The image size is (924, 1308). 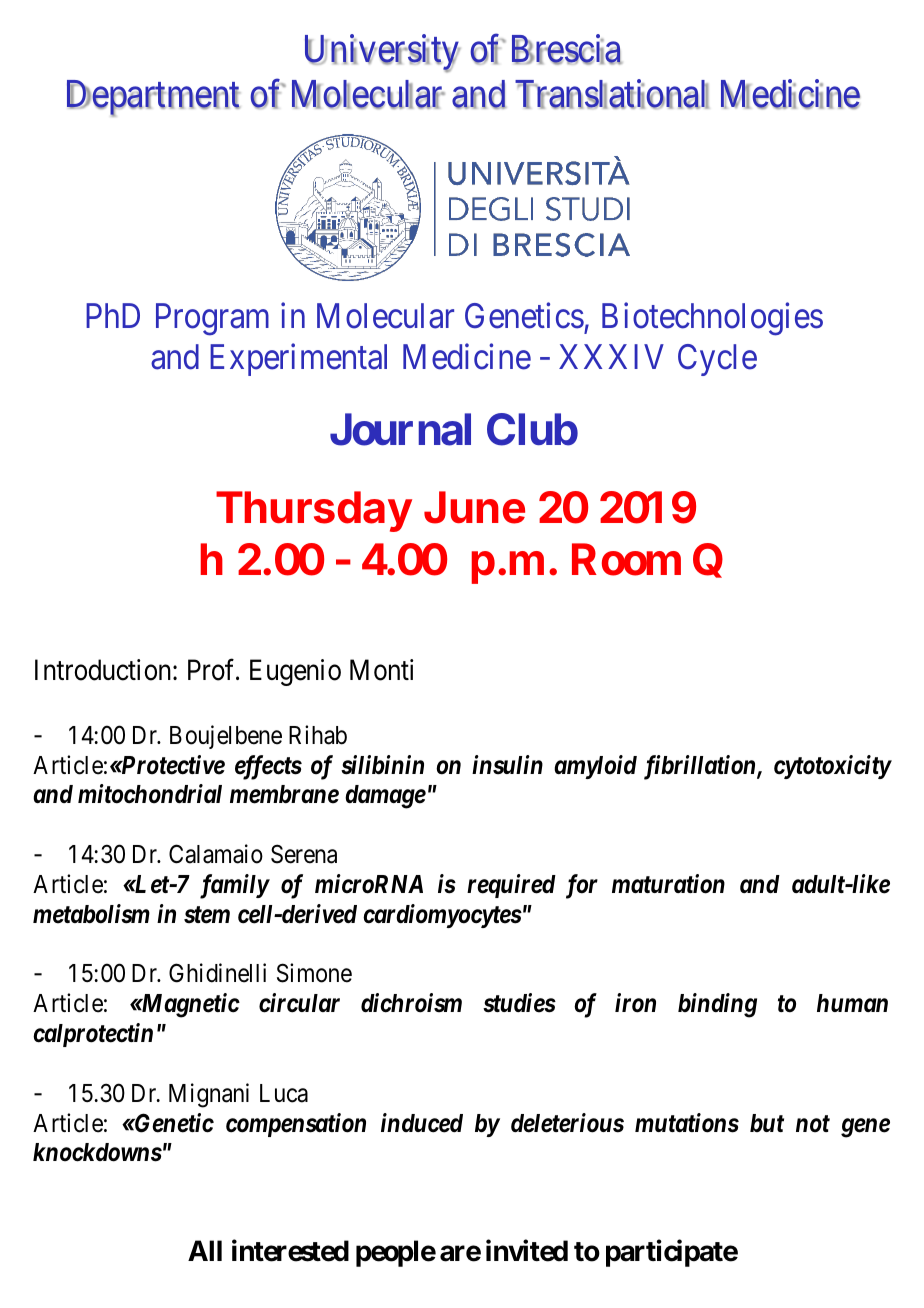 What do you see at coordinates (383, 53) in the screenshot?
I see `University` at bounding box center [383, 53].
